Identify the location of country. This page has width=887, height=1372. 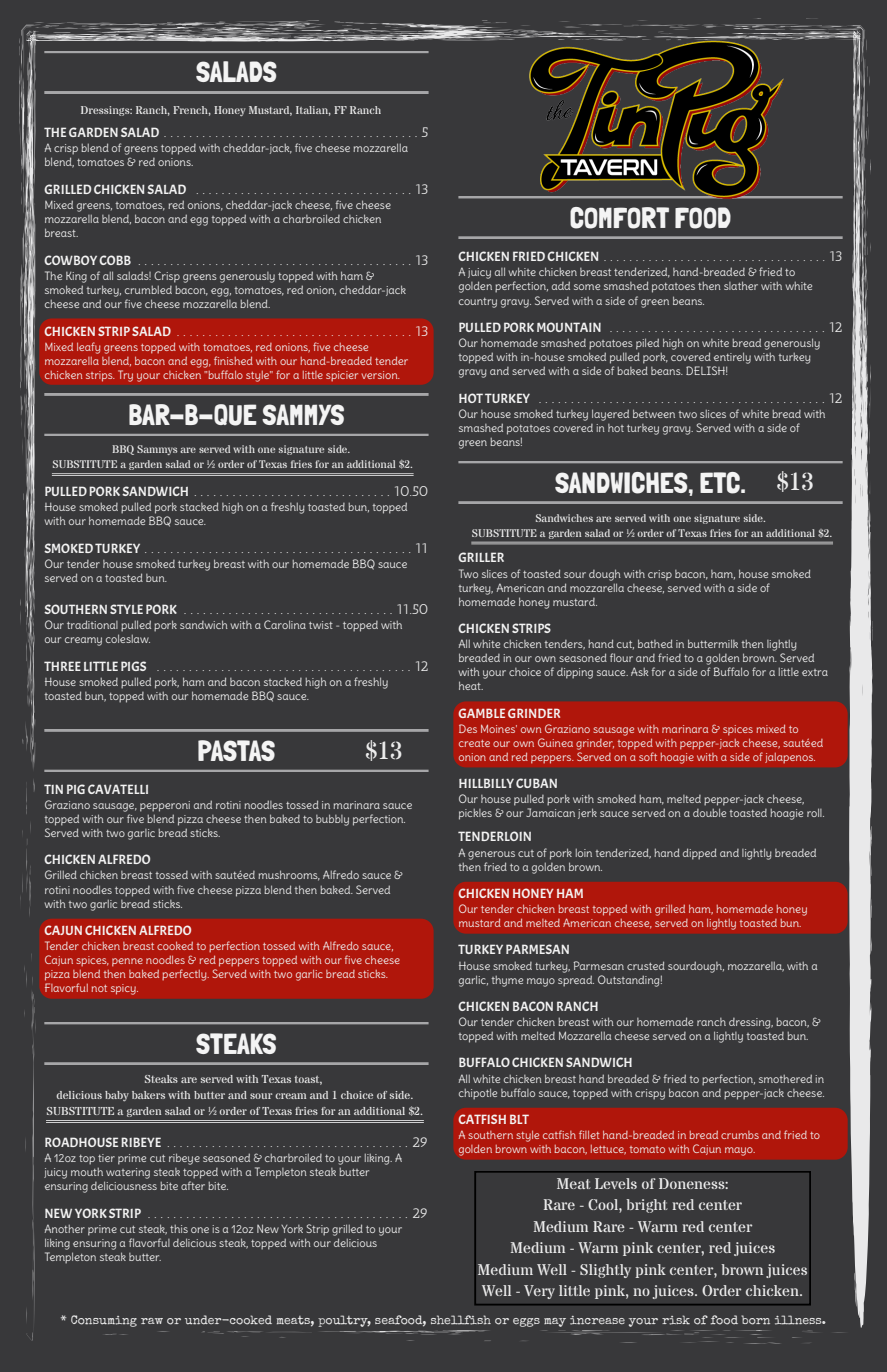
(478, 303).
